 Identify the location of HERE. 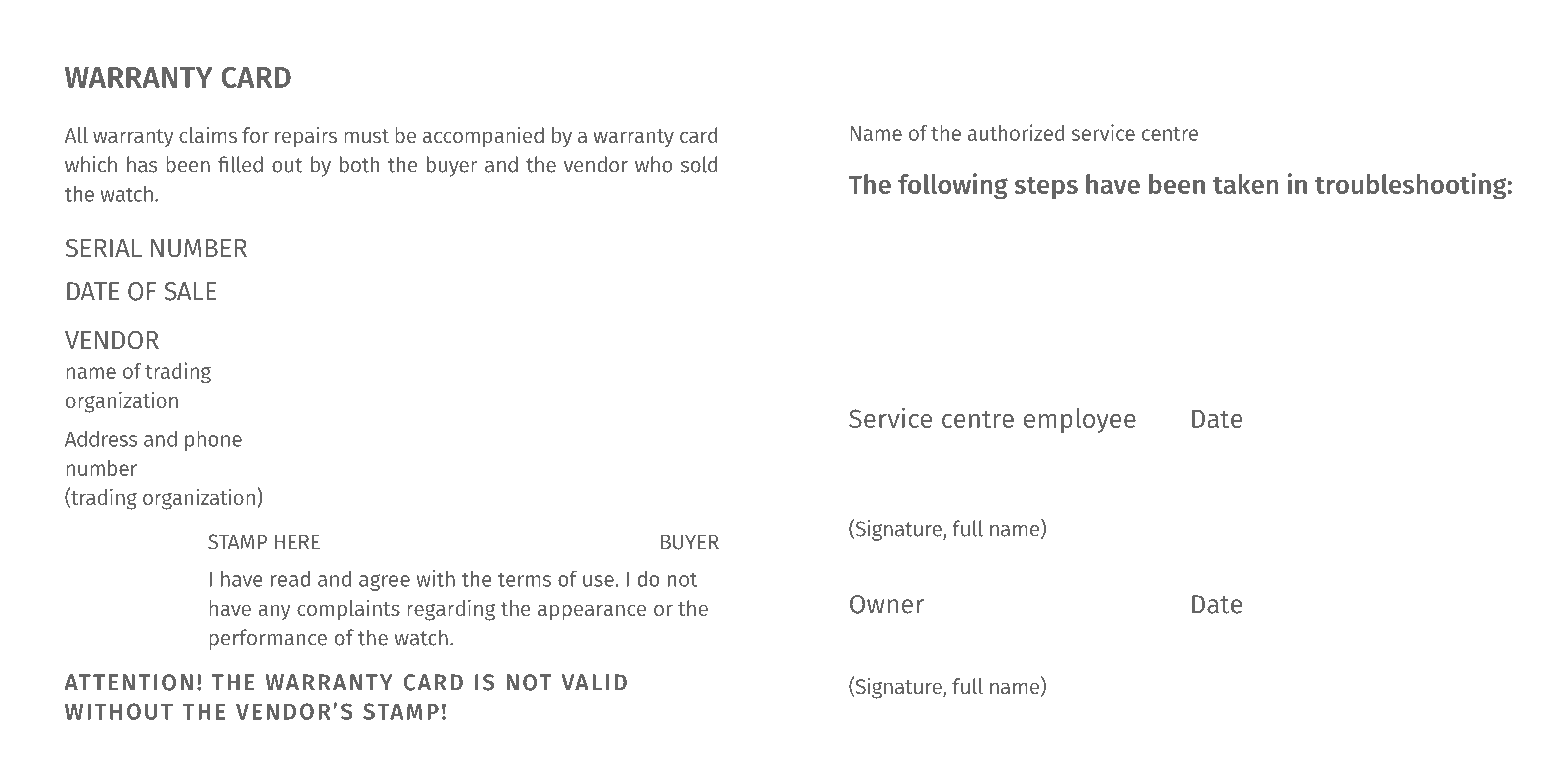
(297, 541).
